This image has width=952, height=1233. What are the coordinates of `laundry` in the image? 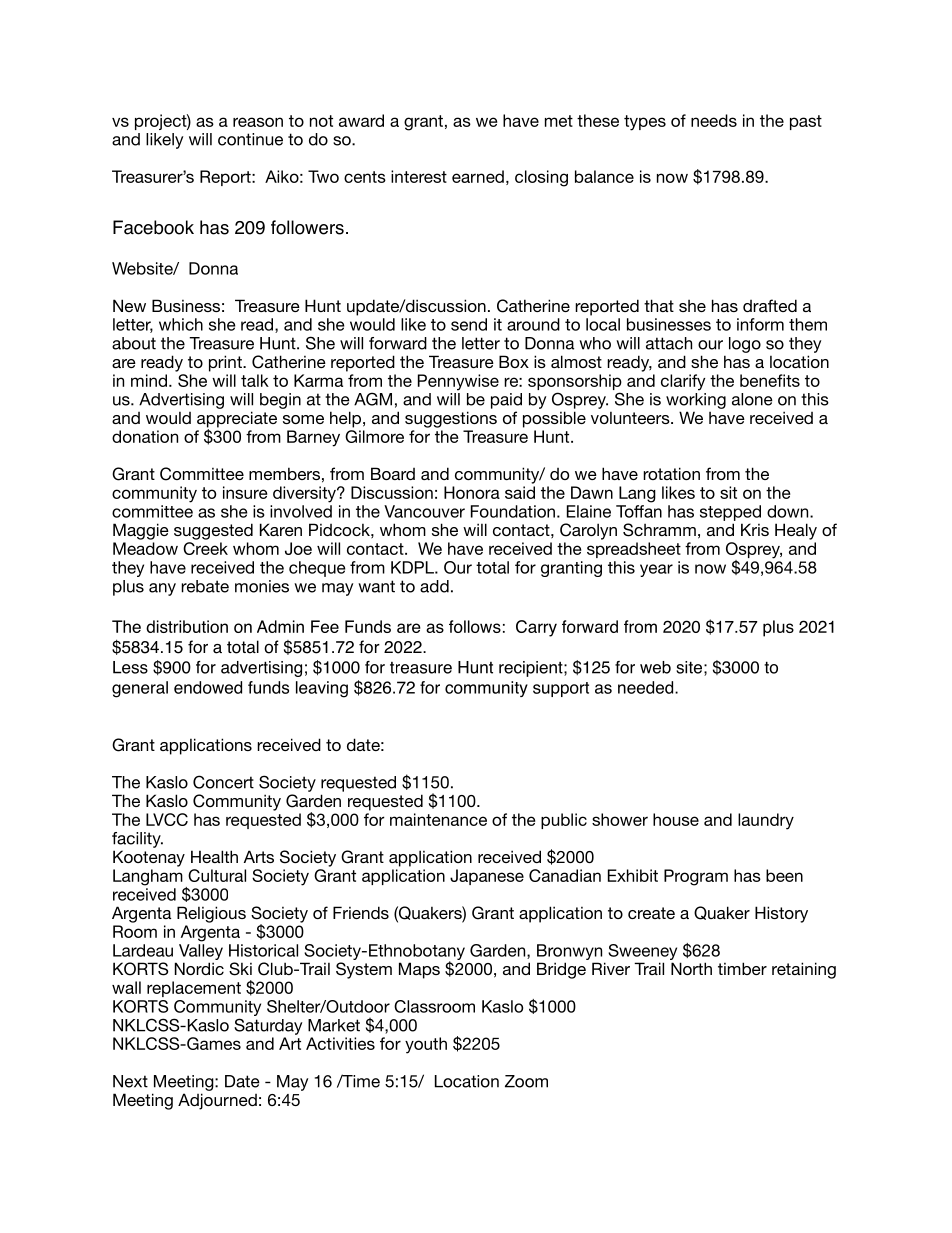 It's located at (766, 821).
